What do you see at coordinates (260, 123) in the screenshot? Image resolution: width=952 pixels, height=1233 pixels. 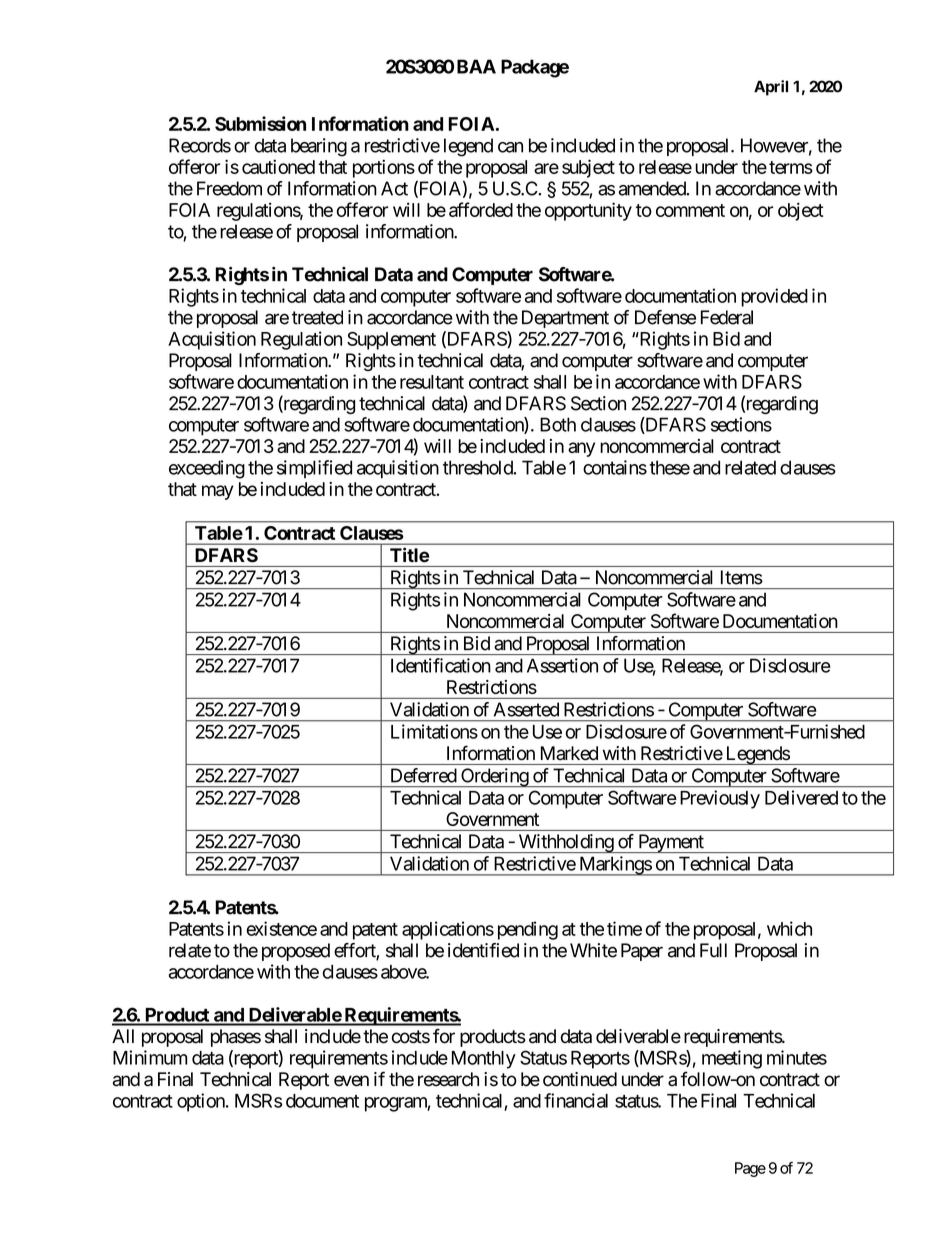 I see `Submission` at bounding box center [260, 123].
